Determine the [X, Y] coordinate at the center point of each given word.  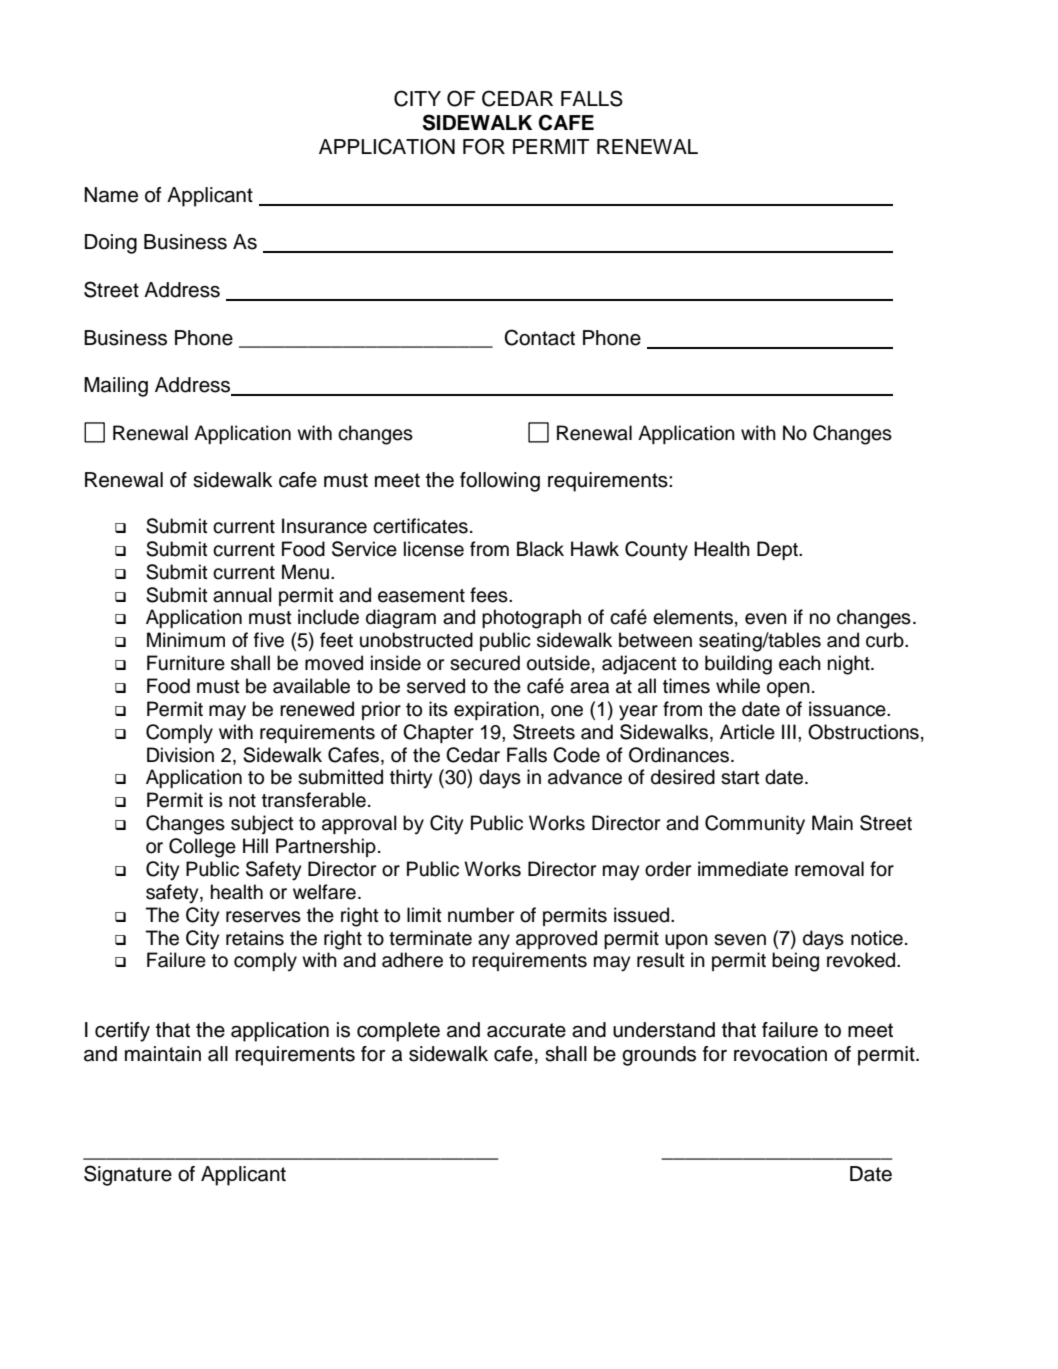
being [795, 962]
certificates [420, 526]
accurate [526, 1030]
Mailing [116, 387]
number [481, 915]
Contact [539, 337]
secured [485, 663]
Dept [778, 550]
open [788, 689]
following [500, 482]
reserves [263, 917]
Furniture [186, 663]
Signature [128, 1175]
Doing [111, 244]
